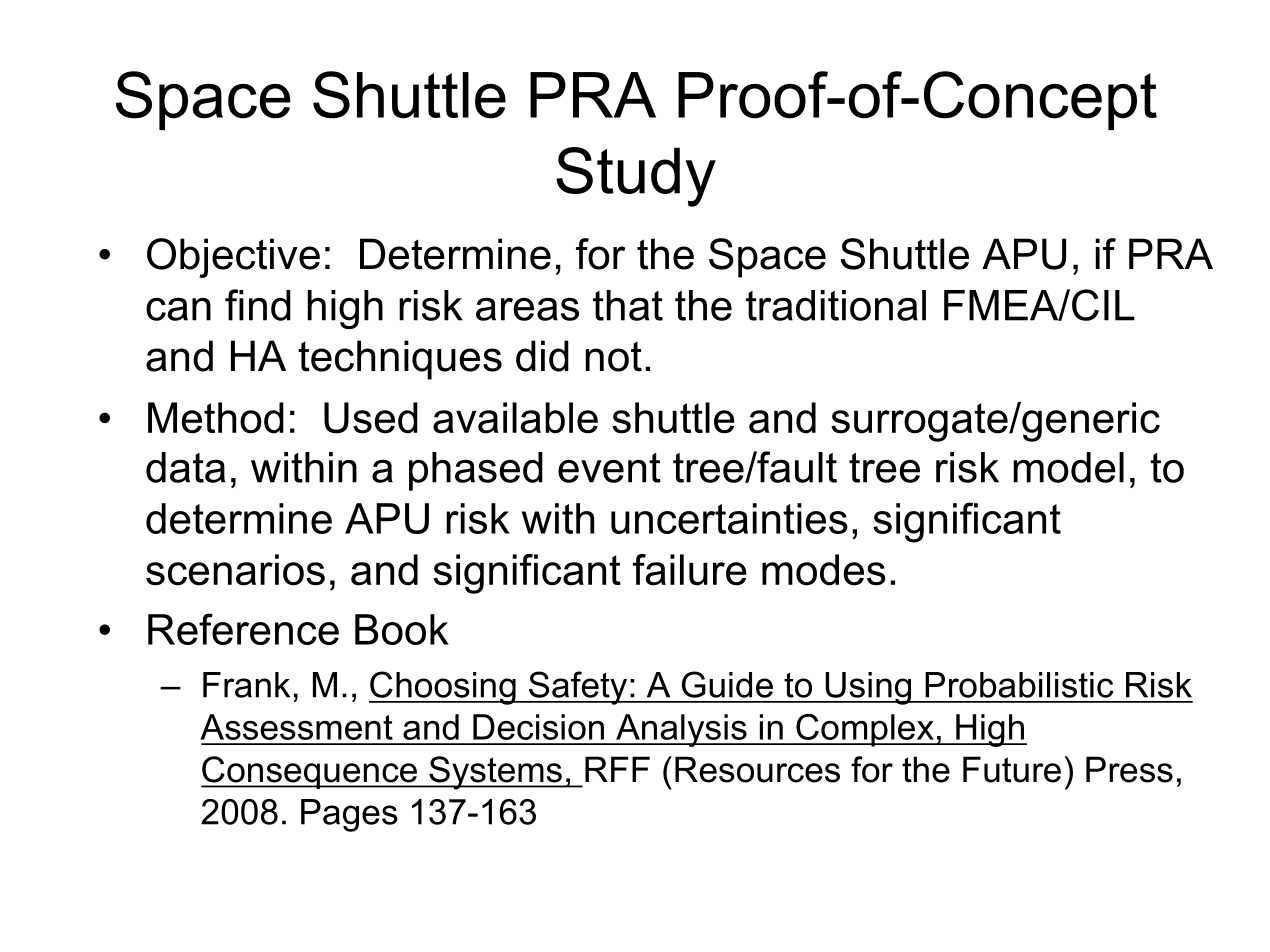  What do you see at coordinates (836, 305) in the screenshot?
I see `traditional` at bounding box center [836, 305].
